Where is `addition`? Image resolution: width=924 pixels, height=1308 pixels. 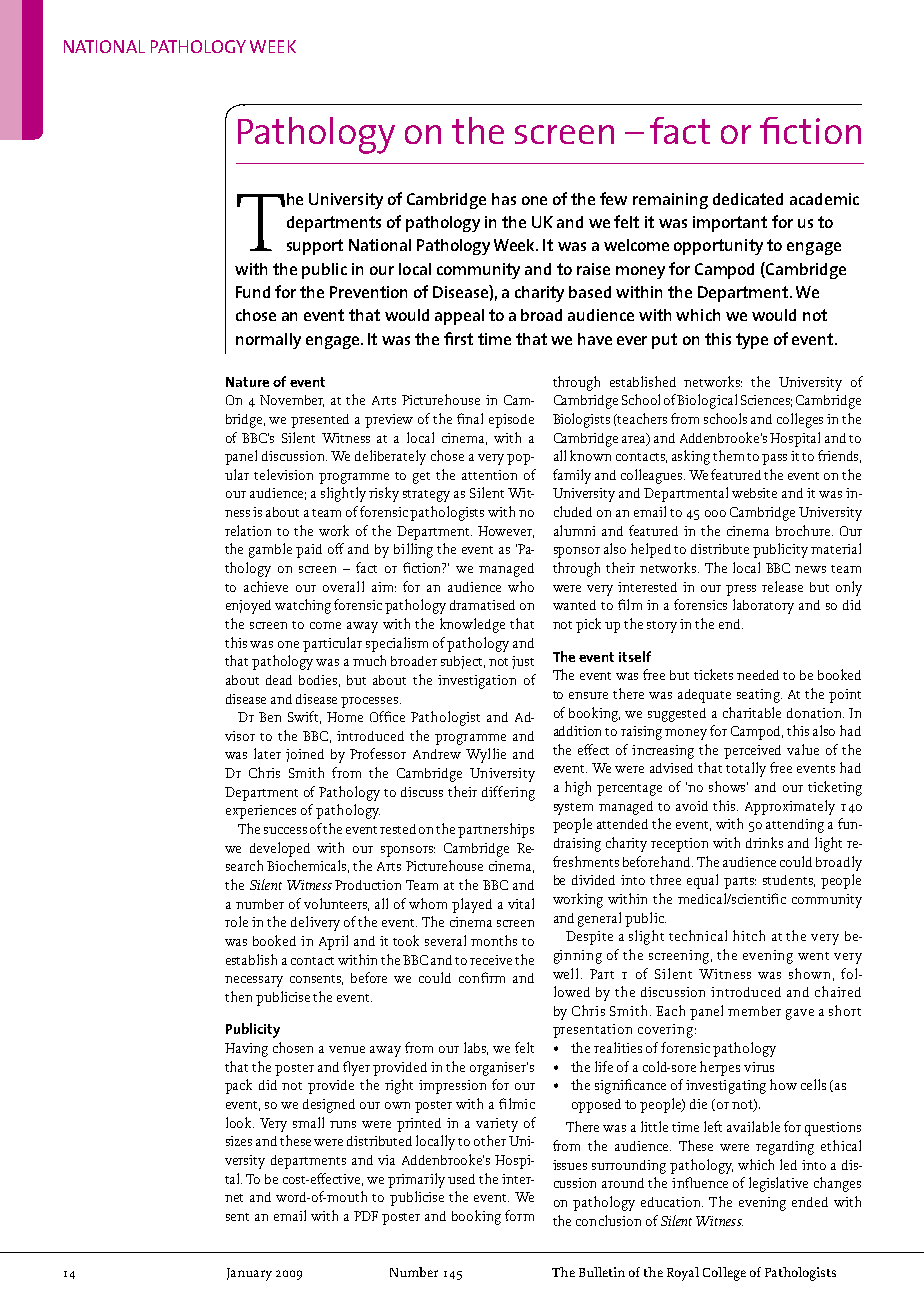 addition is located at coordinates (577, 731).
